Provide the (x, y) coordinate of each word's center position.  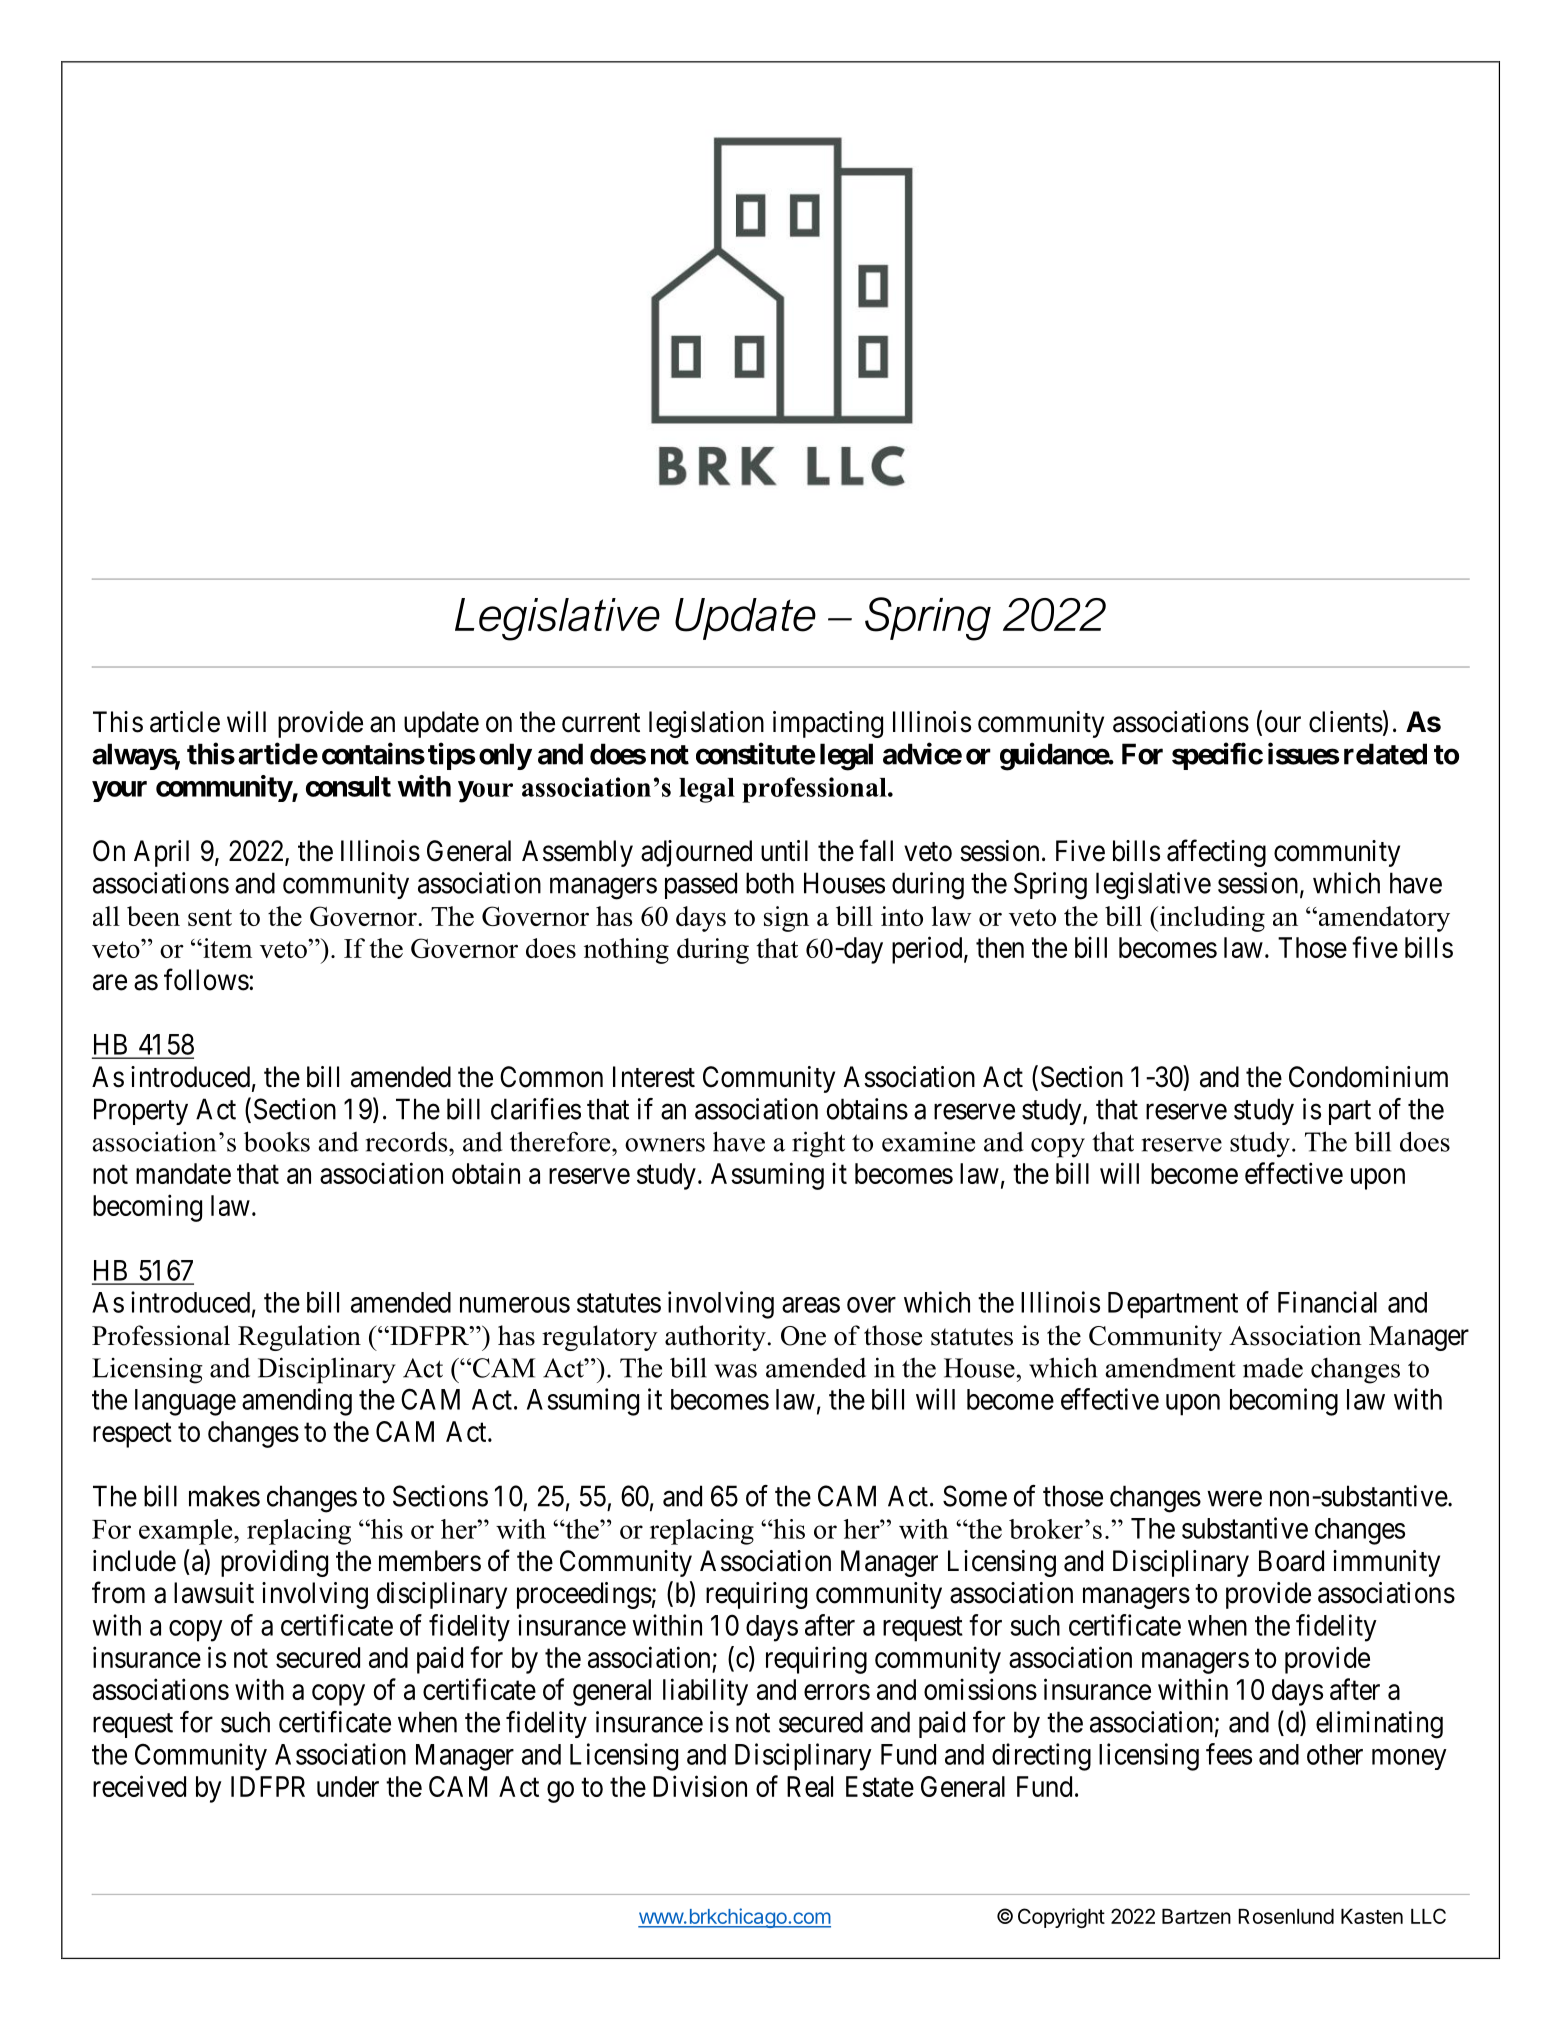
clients (1346, 722)
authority (715, 1338)
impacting (828, 724)
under (348, 1786)
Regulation (299, 1338)
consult (348, 786)
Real (810, 1786)
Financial (1327, 1302)
